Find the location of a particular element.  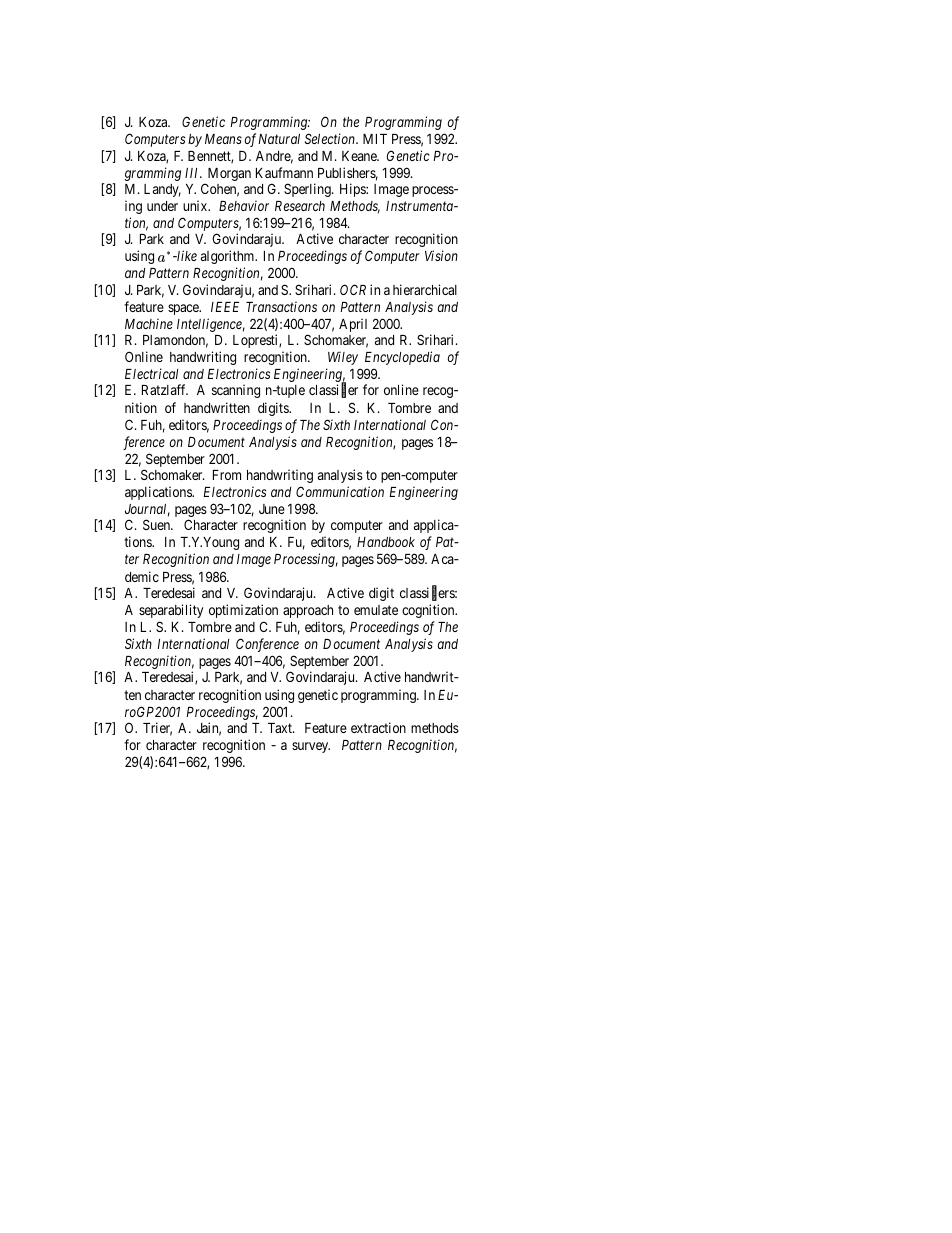

hierarchical is located at coordinates (425, 289).
